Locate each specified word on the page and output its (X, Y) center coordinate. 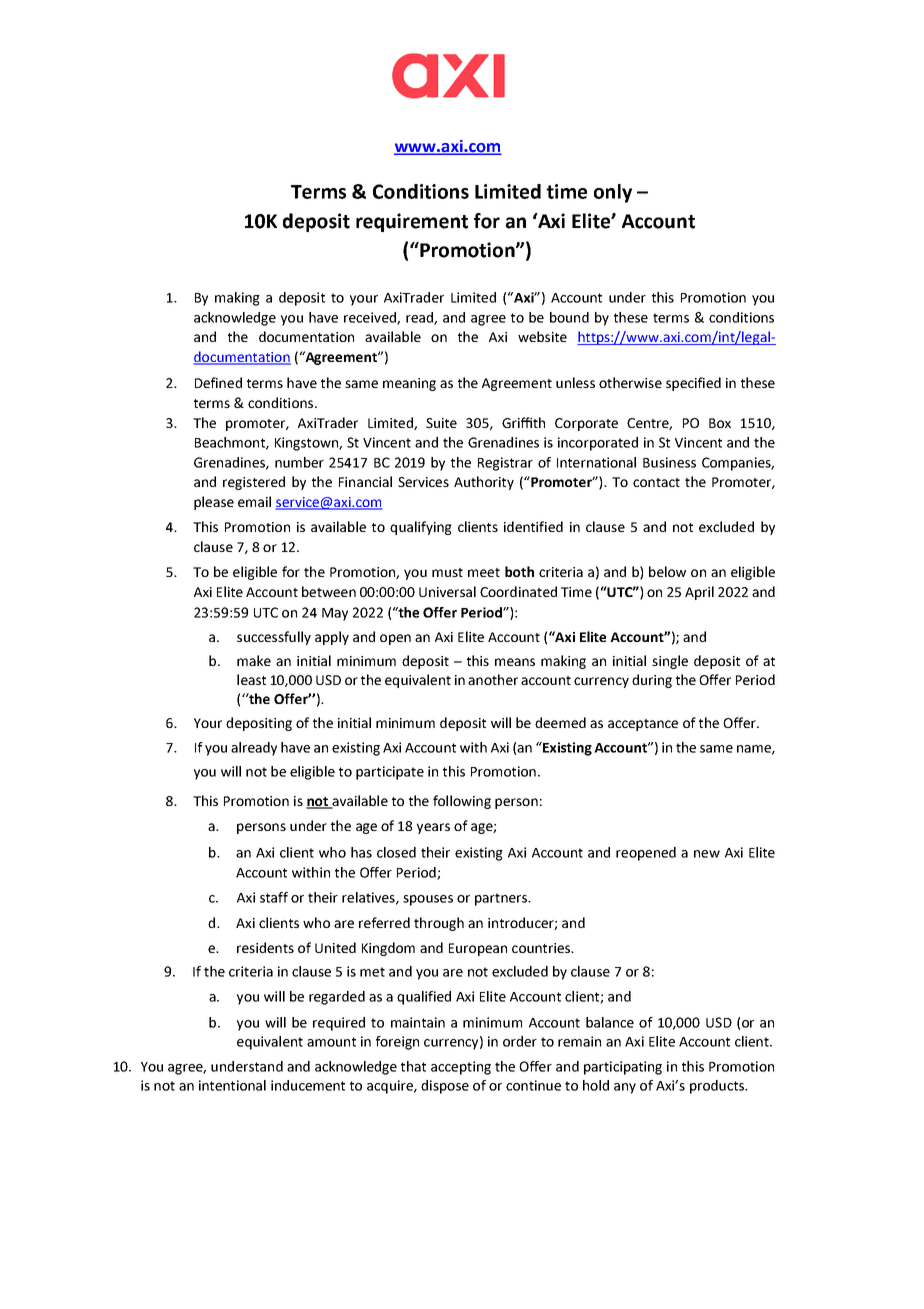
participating (623, 1068)
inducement (308, 1085)
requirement (412, 222)
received (371, 318)
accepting (461, 1068)
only (613, 193)
